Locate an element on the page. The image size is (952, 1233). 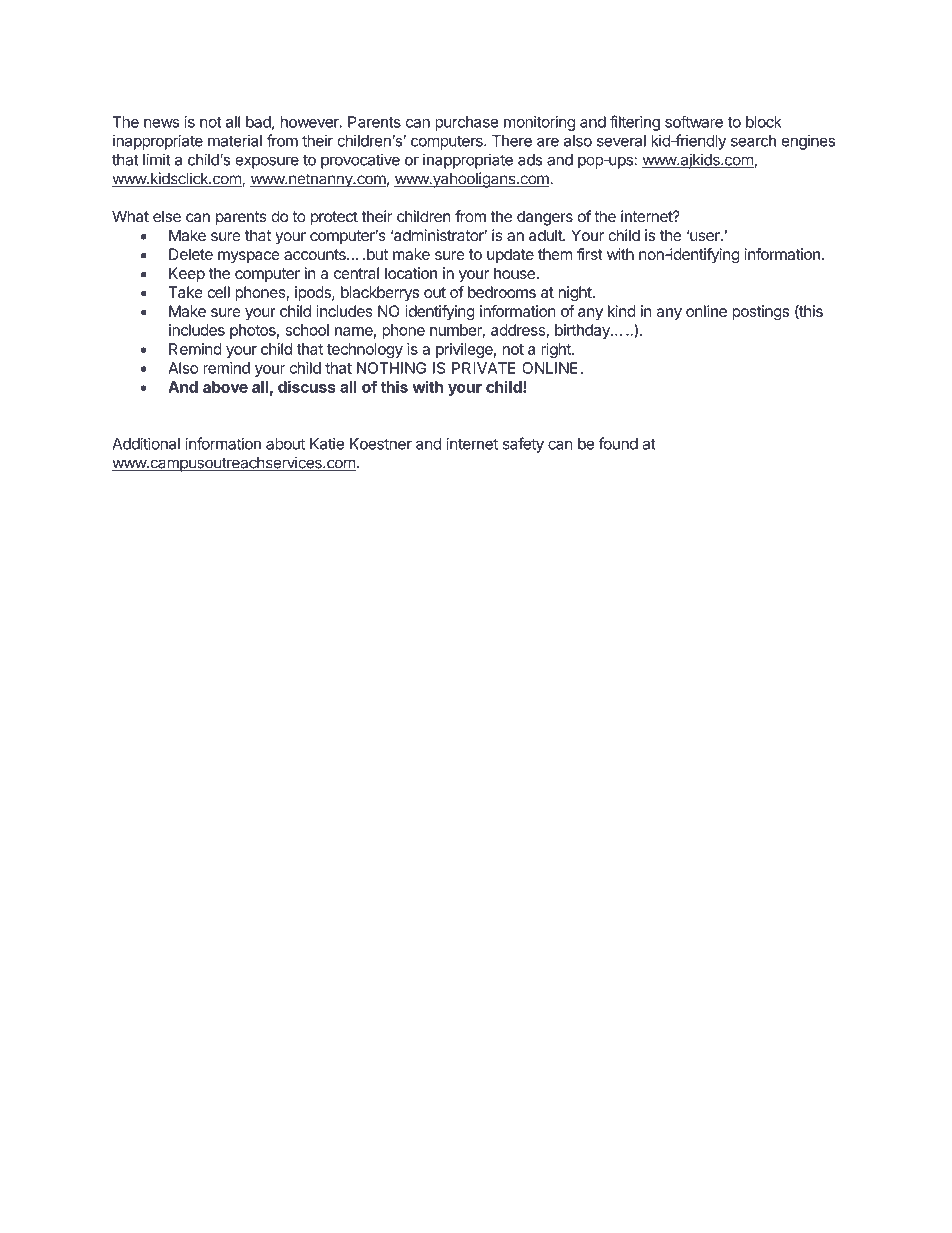
cell is located at coordinates (218, 292).
